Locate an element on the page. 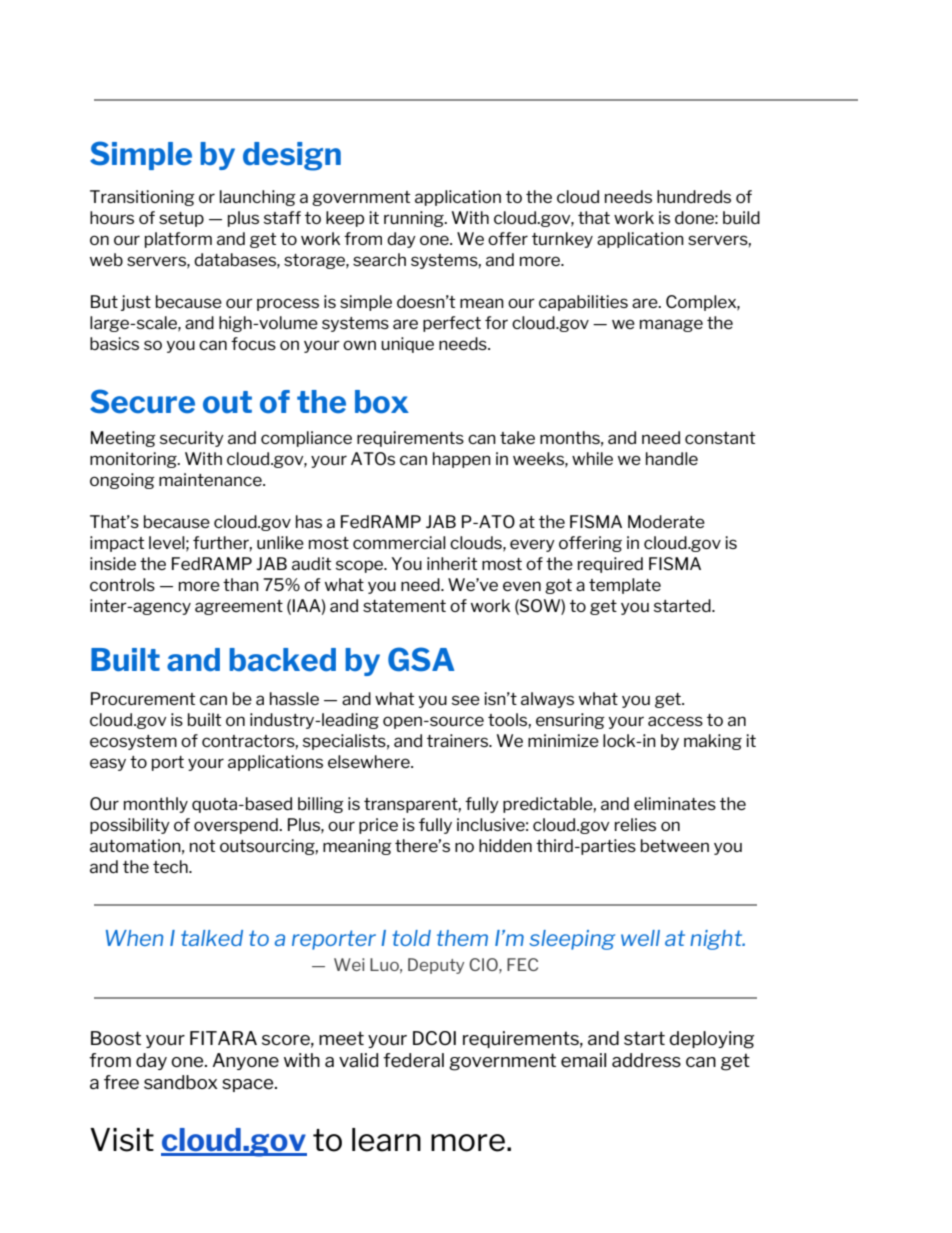  ecosystem is located at coordinates (133, 742).
